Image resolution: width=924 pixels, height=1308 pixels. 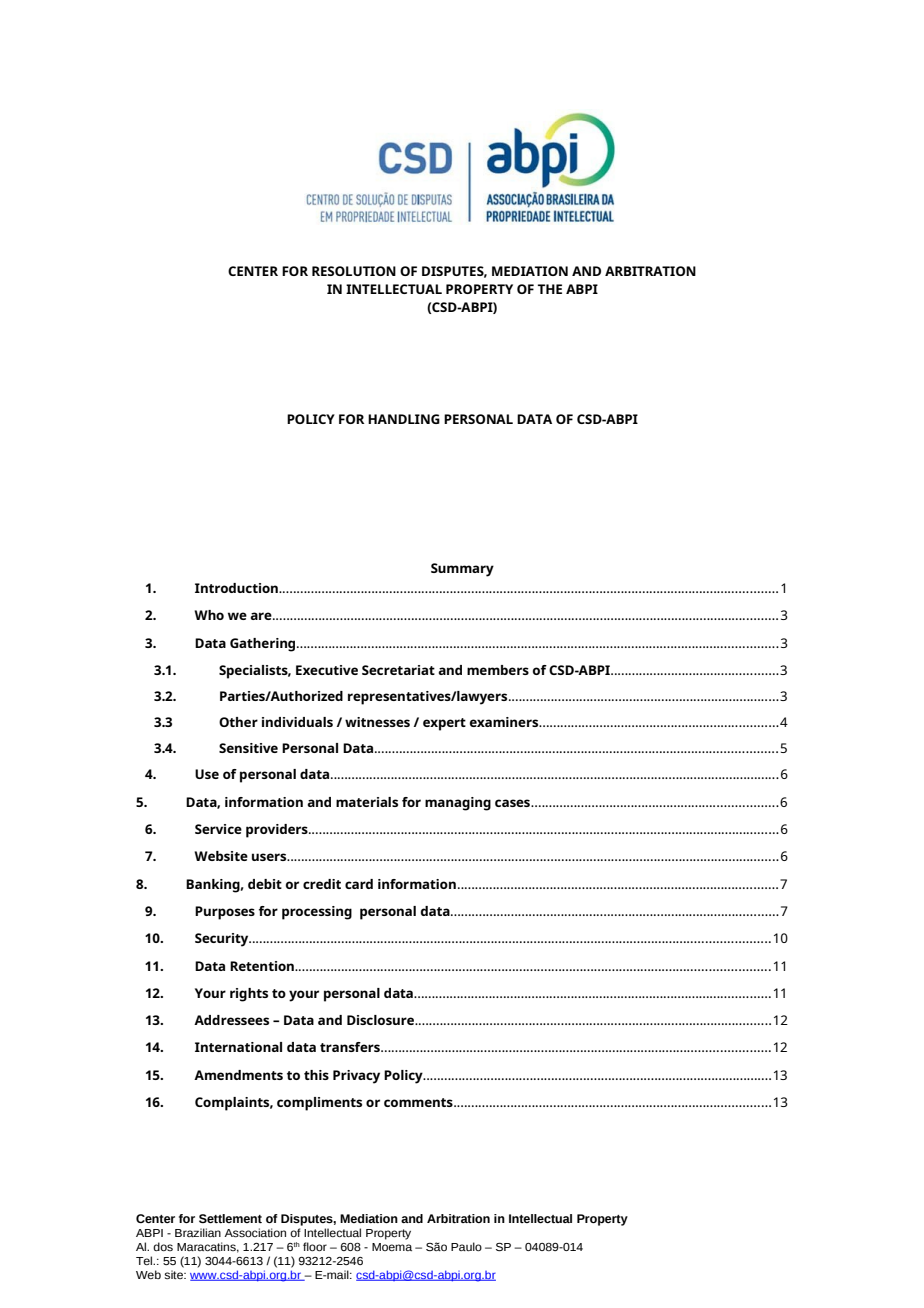 What do you see at coordinates (444, 724) in the image?
I see `expert` at bounding box center [444, 724].
